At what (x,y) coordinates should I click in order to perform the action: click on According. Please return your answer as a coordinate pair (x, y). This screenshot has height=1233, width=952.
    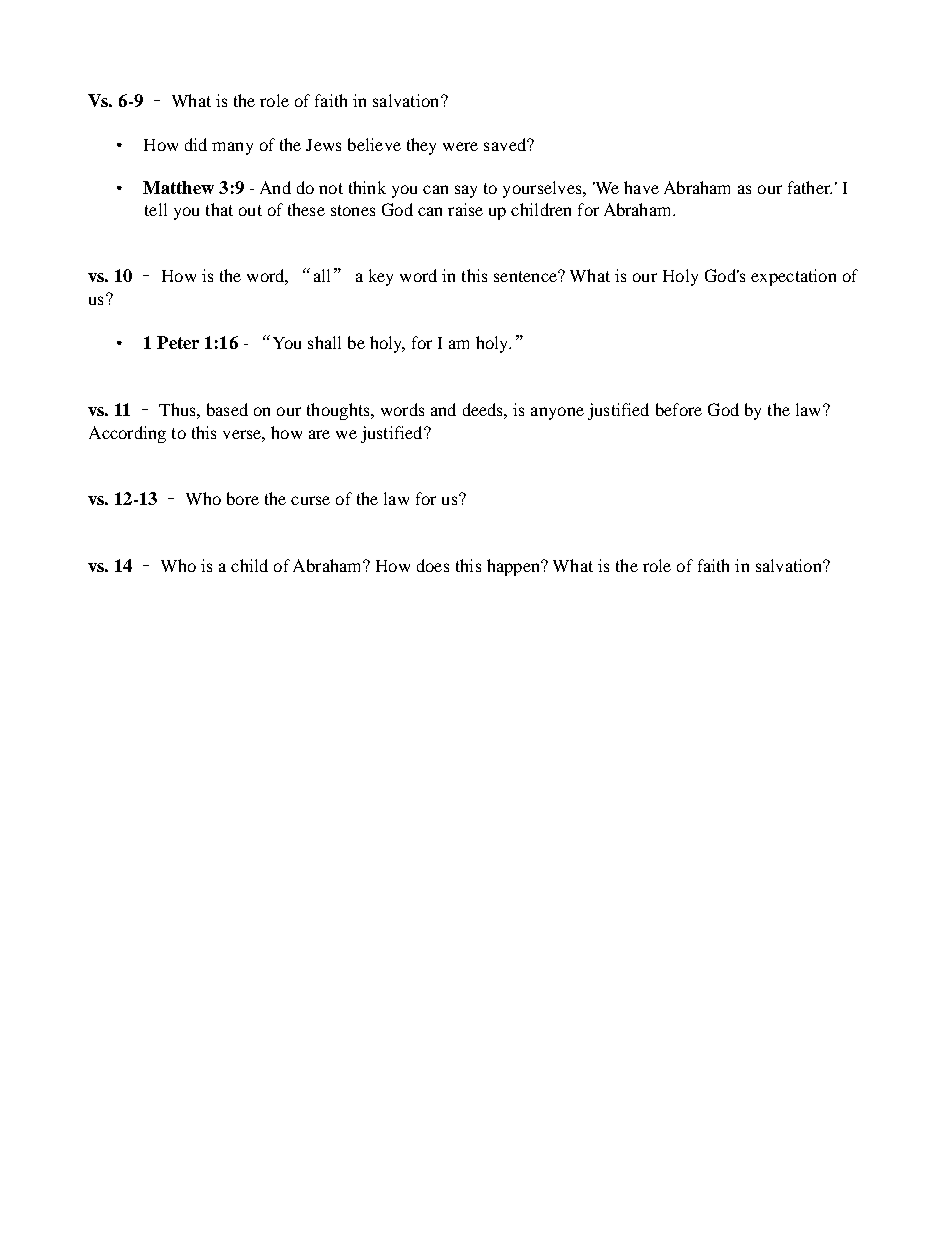
    Looking at the image, I should click on (127, 434).
